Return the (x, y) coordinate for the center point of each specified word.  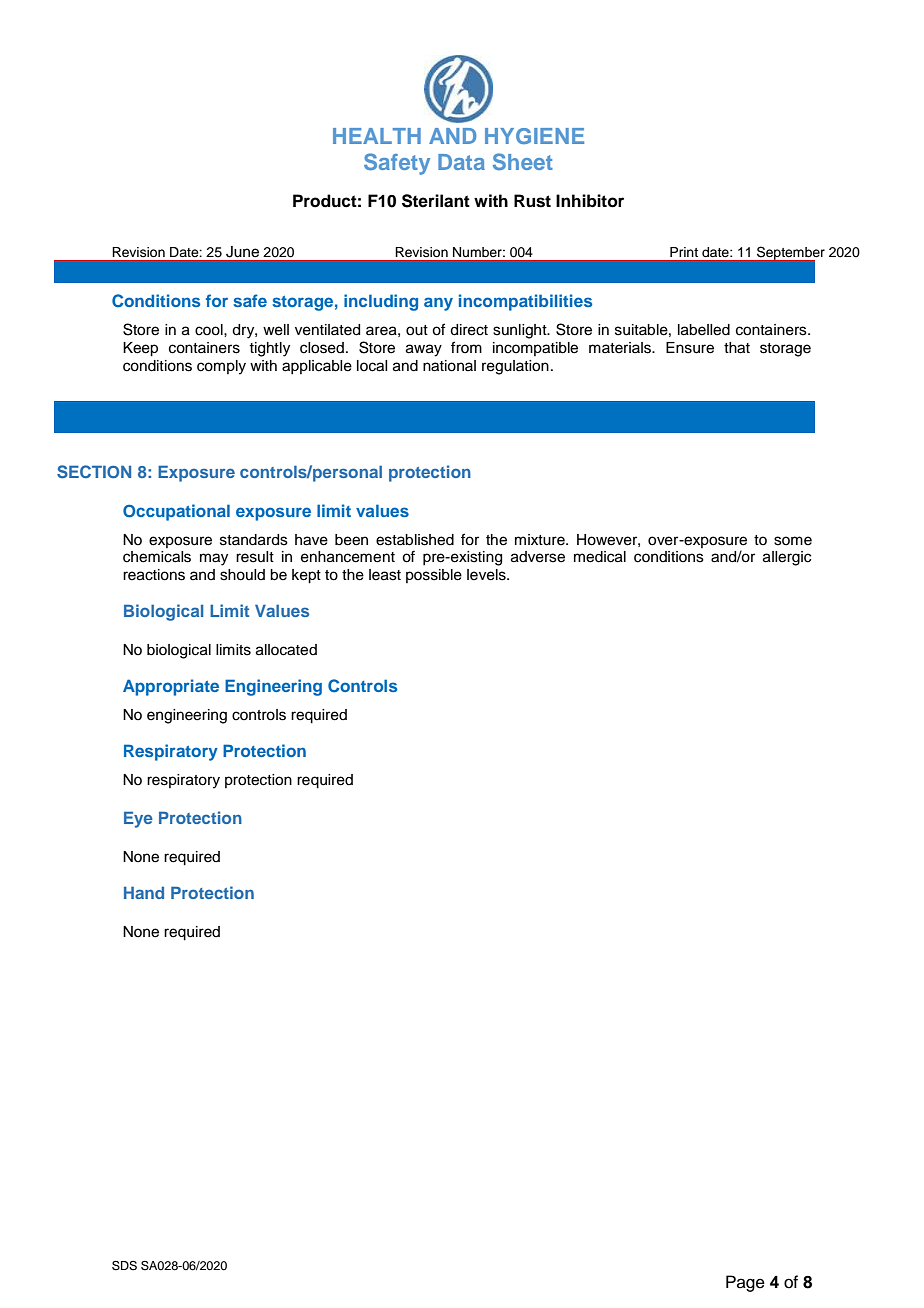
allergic (787, 558)
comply (221, 367)
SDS (124, 1266)
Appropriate (171, 687)
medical (600, 557)
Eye (138, 819)
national (449, 366)
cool (210, 330)
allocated (286, 650)
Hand (144, 892)
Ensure (690, 348)
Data (461, 162)
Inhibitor (590, 201)
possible (434, 576)
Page (745, 1283)
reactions (154, 575)
